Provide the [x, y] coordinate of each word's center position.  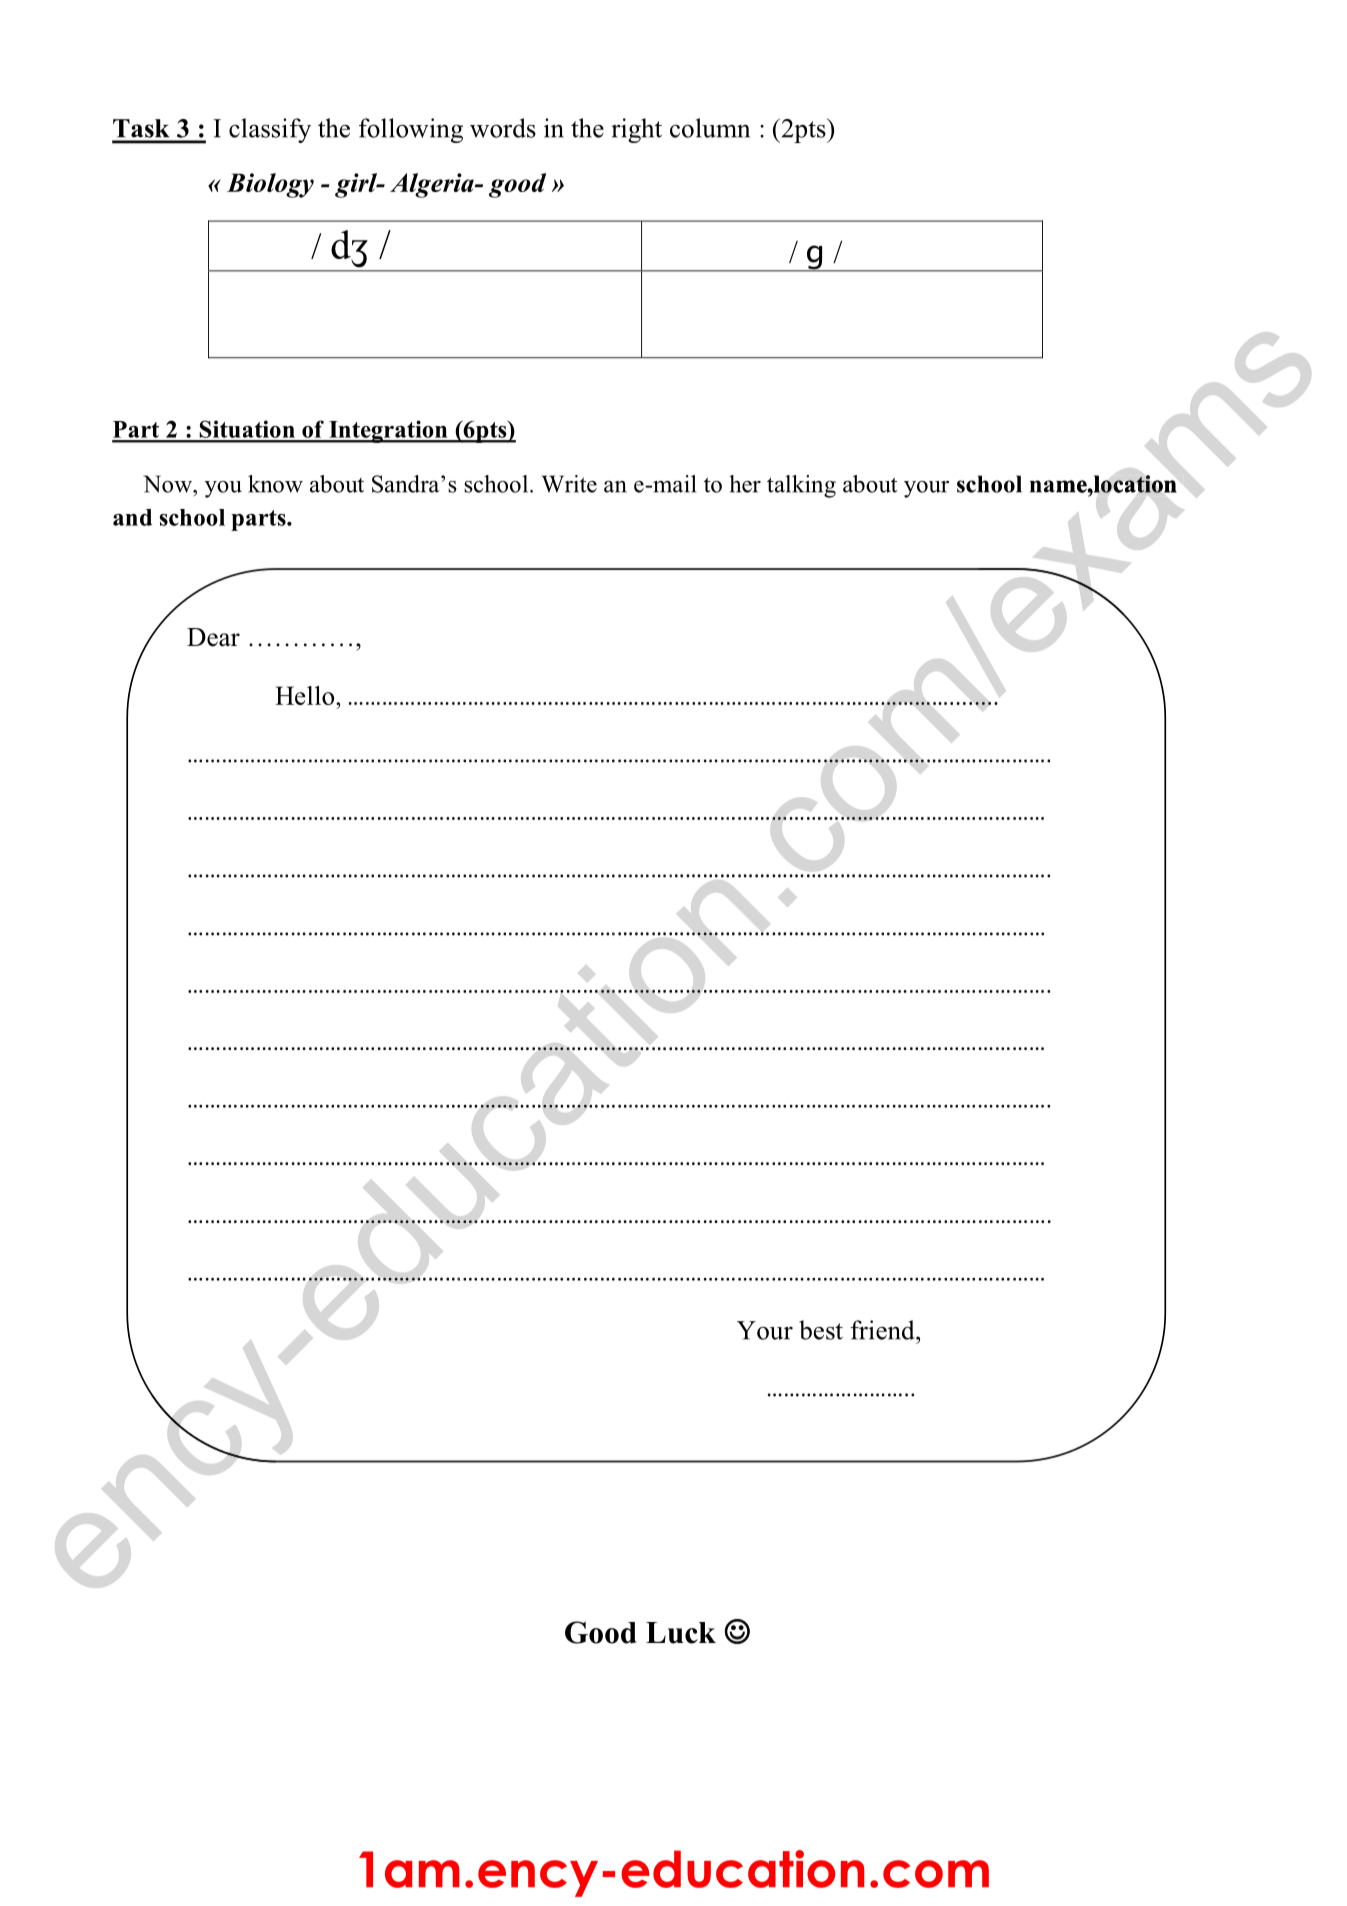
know [275, 484]
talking [801, 486]
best [821, 1330]
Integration [388, 431]
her [745, 484]
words [503, 128]
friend [883, 1330]
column [710, 128]
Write [569, 484]
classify [270, 130]
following [411, 130]
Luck [681, 1633]
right [636, 130]
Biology [270, 185]
